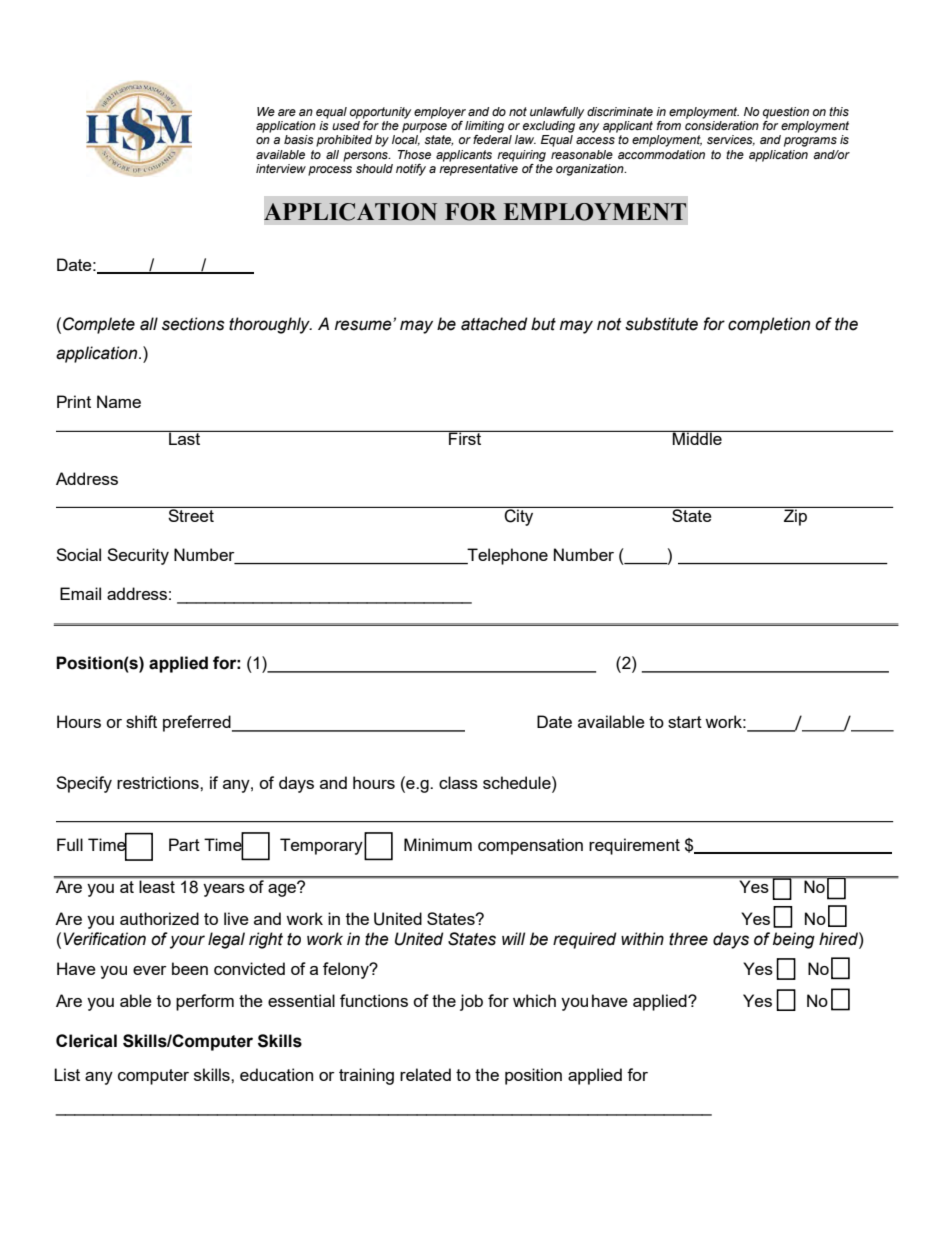  What do you see at coordinates (731, 140) in the image?
I see `services` at bounding box center [731, 140].
